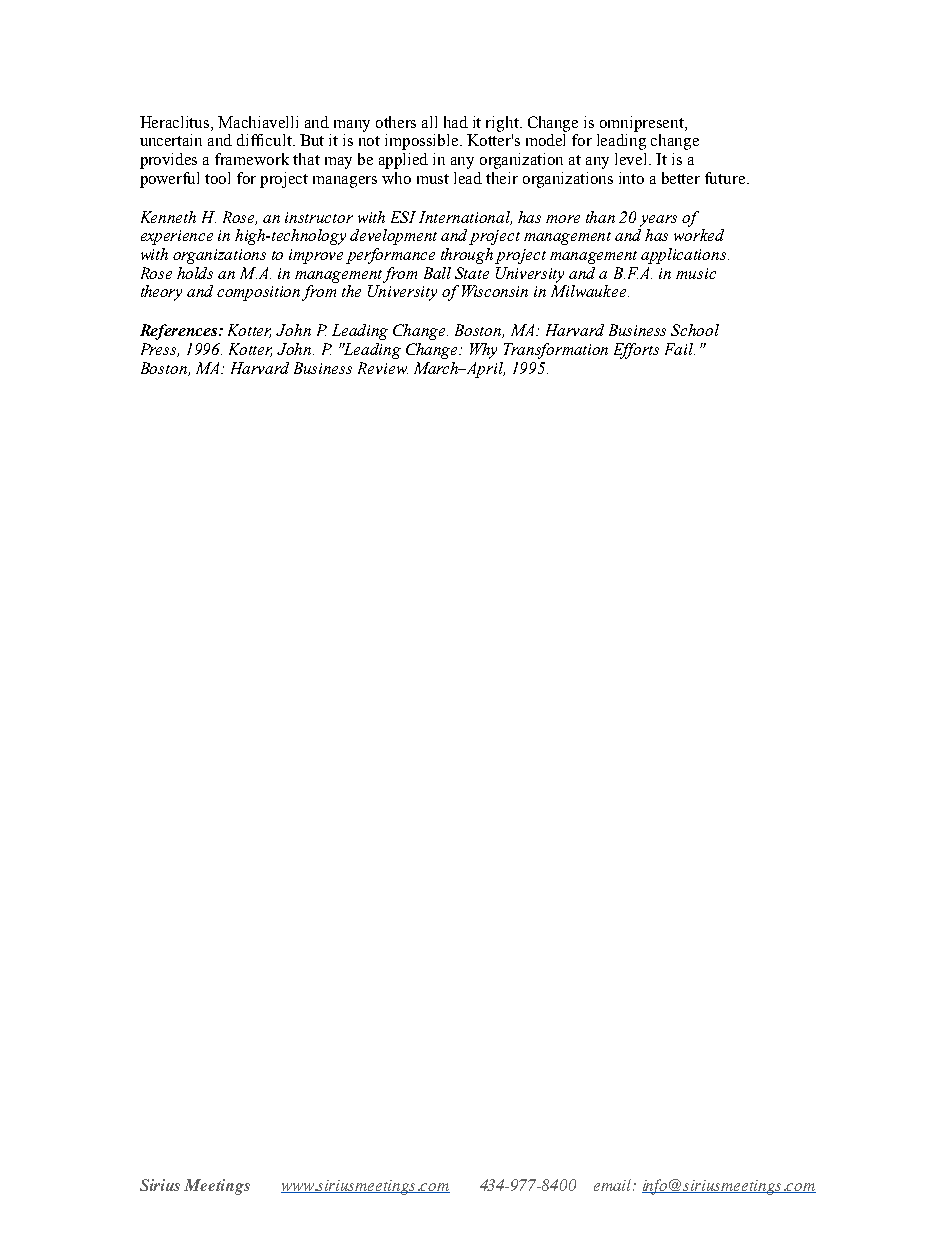 The image size is (952, 1233). Describe the element at coordinates (383, 368) in the screenshot. I see `Review` at that location.
